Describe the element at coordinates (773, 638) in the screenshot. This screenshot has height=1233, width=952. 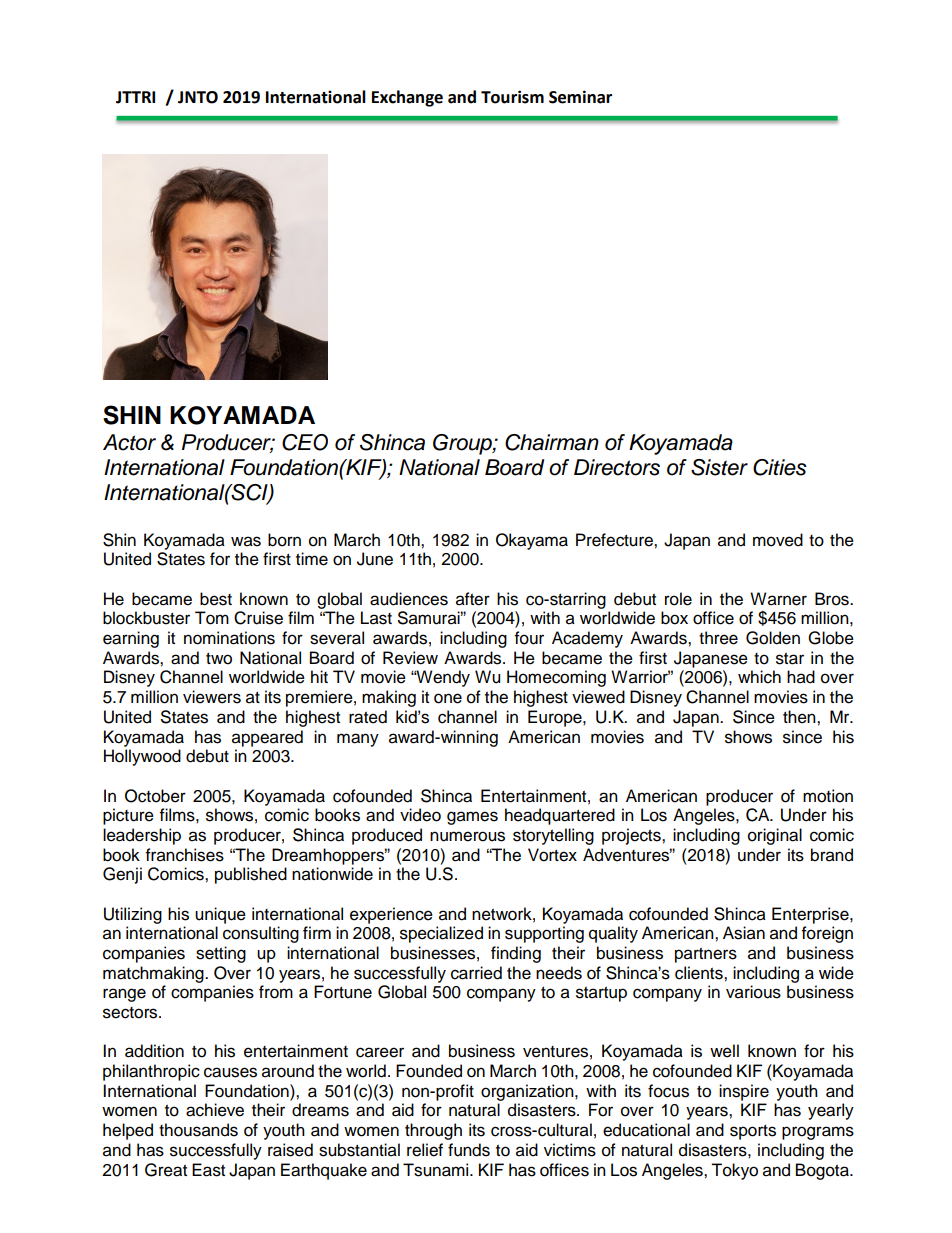
I see `Golden` at that location.
